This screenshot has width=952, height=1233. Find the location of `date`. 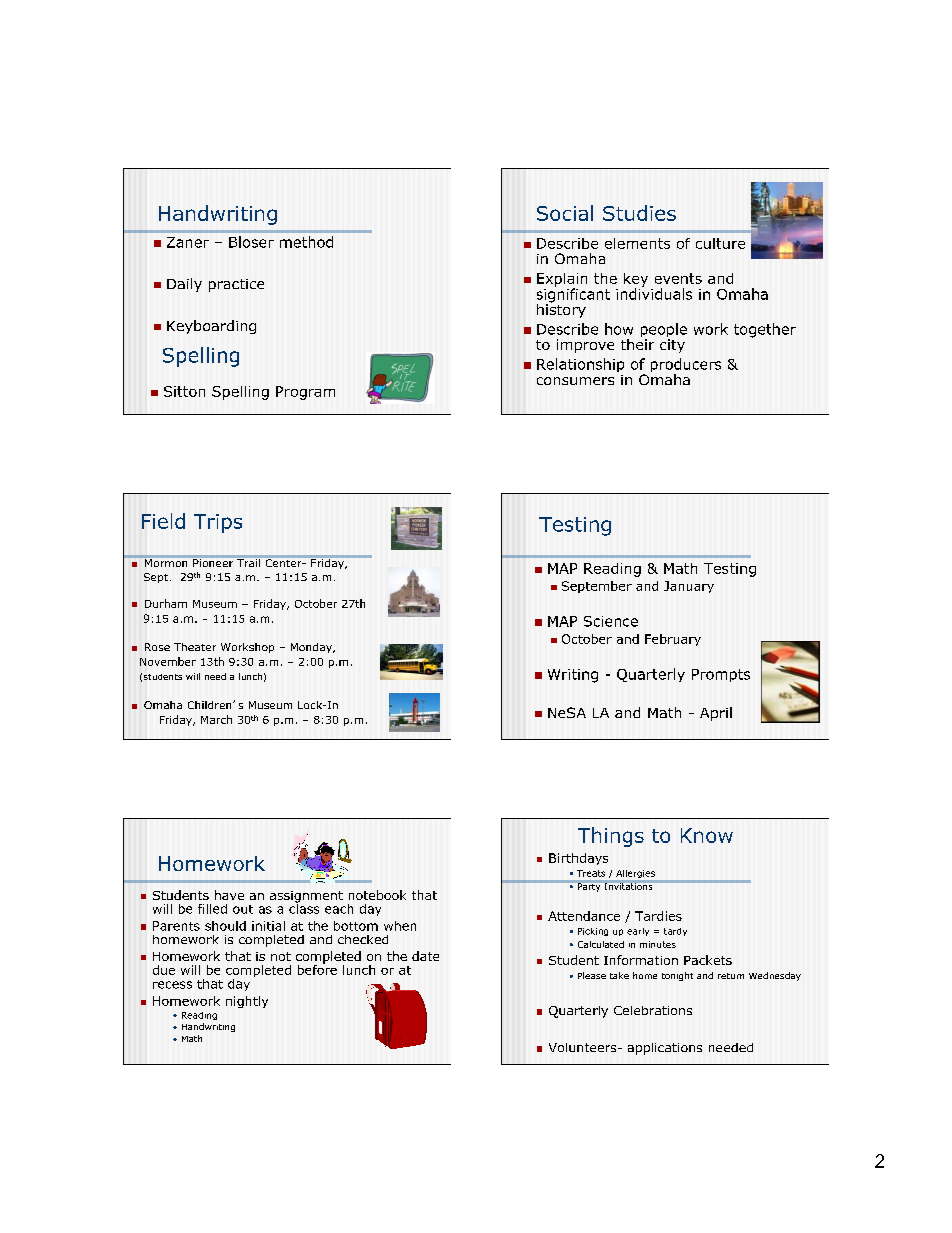

date is located at coordinates (425, 956).
